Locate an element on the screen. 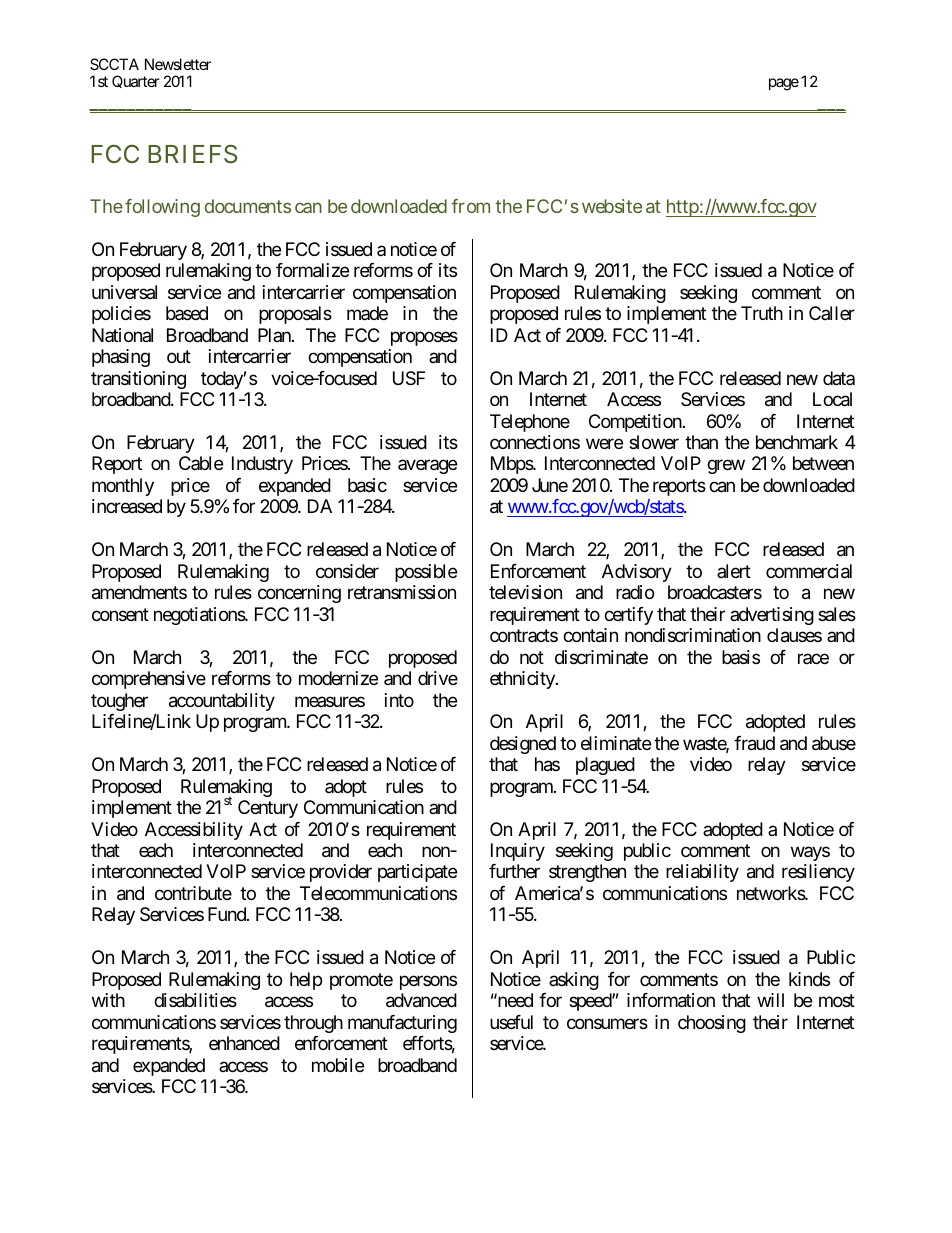 The image size is (952, 1233). alert is located at coordinates (734, 571).
